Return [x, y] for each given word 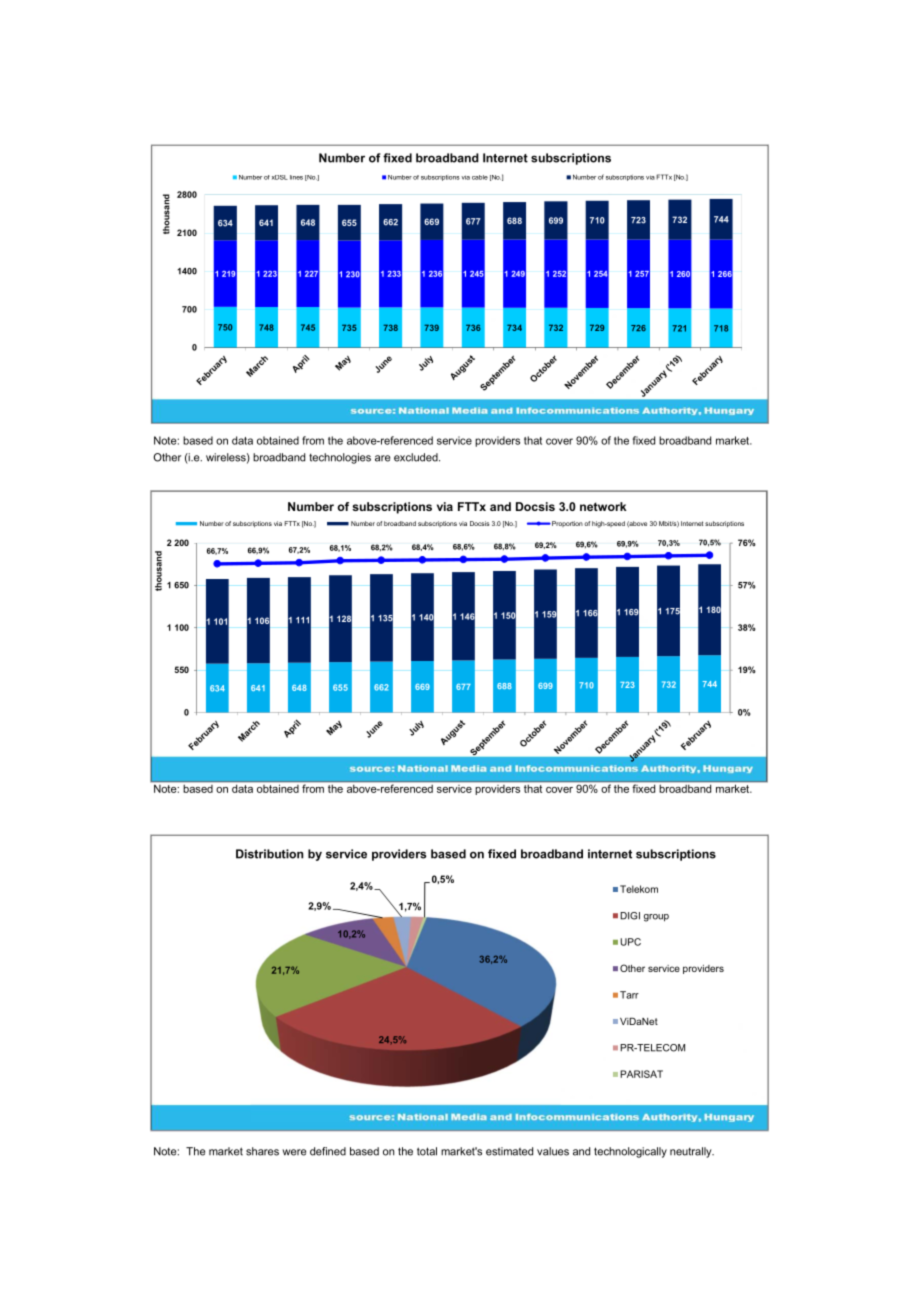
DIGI [630, 916]
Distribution [269, 854]
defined [328, 1151]
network [603, 506]
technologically [630, 1152]
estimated [509, 1151]
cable [480, 177]
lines [296, 177]
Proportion [566, 524]
